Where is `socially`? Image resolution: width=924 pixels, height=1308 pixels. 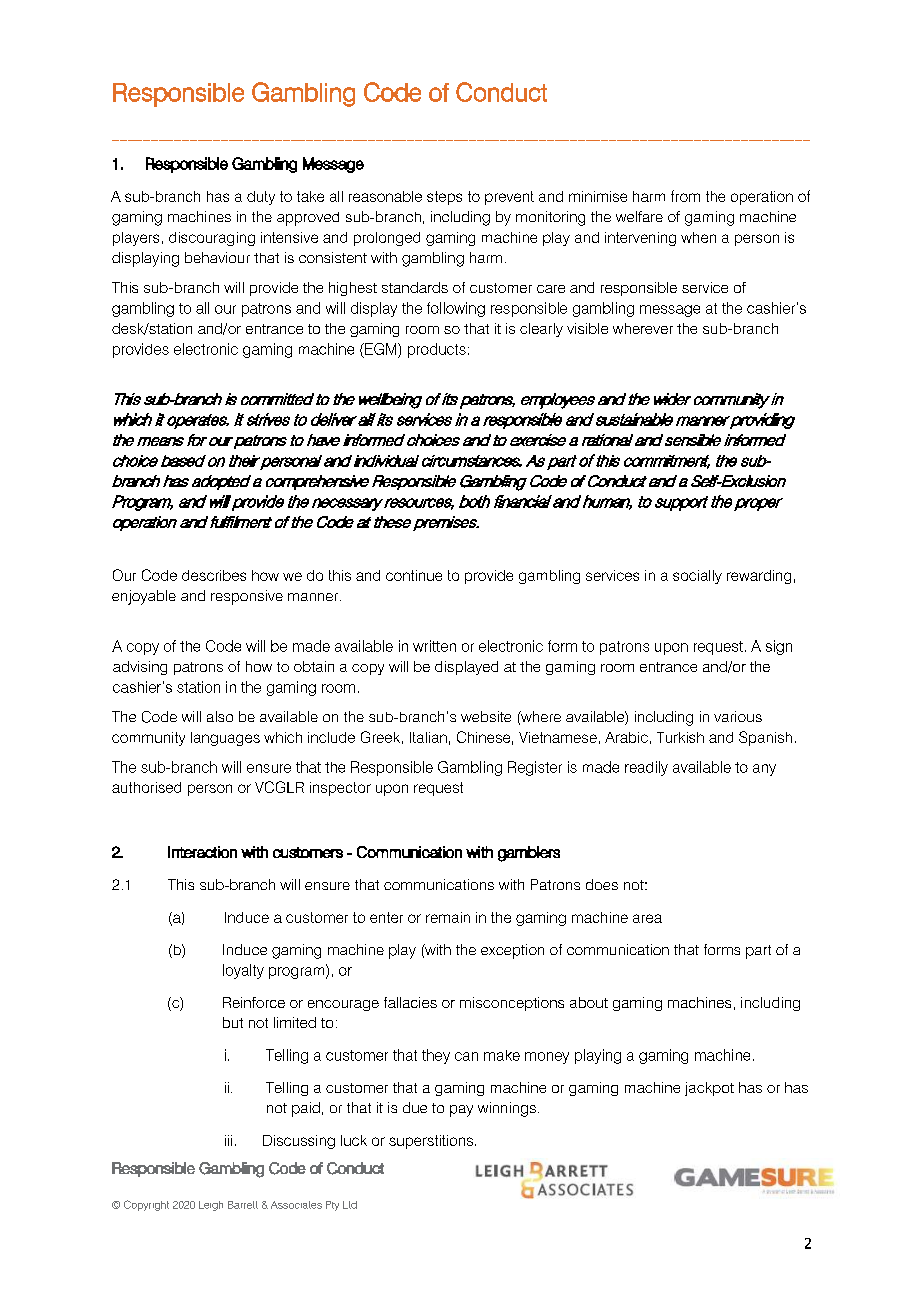 socially is located at coordinates (697, 577).
